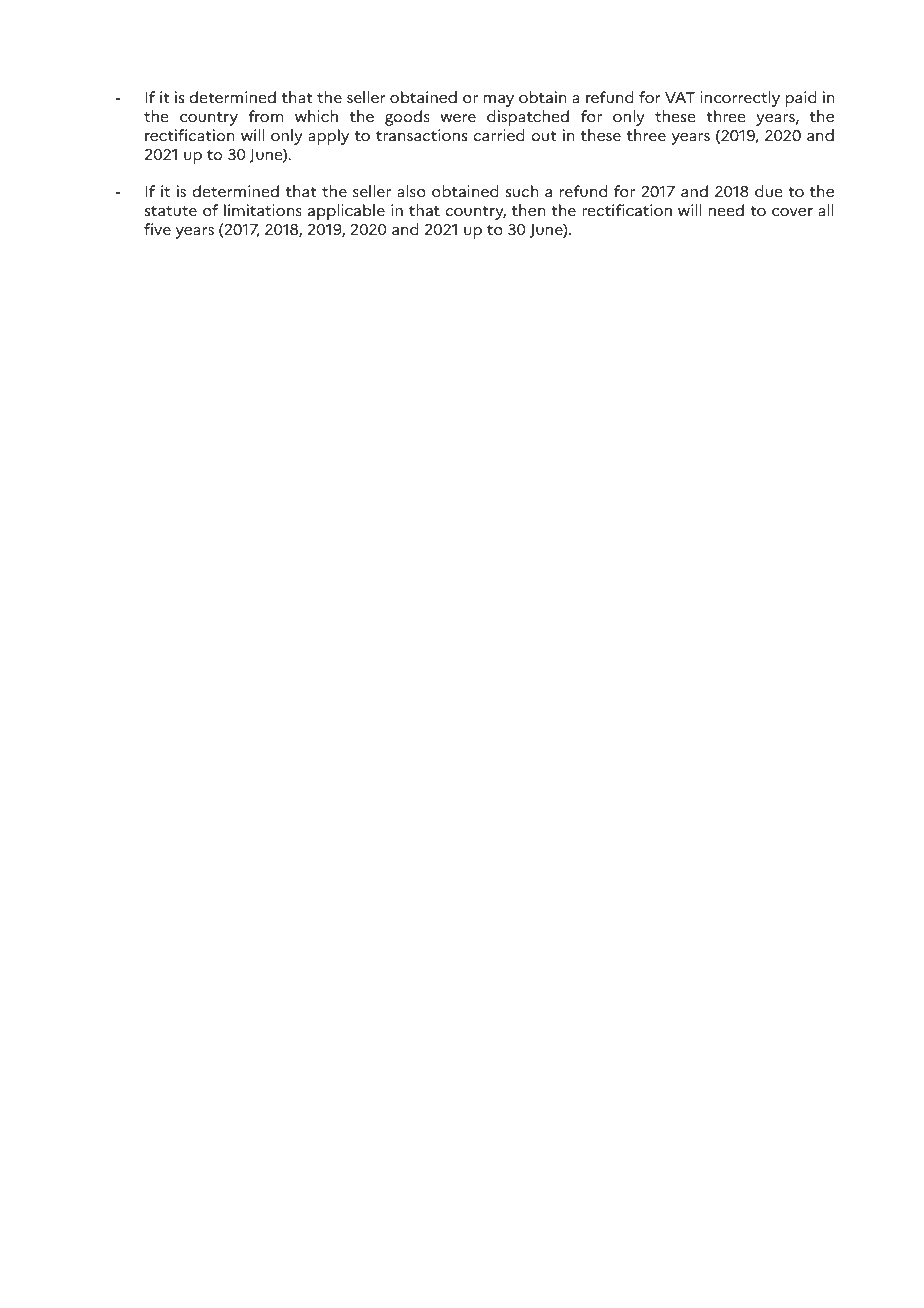  What do you see at coordinates (265, 116) in the image?
I see `from` at bounding box center [265, 116].
